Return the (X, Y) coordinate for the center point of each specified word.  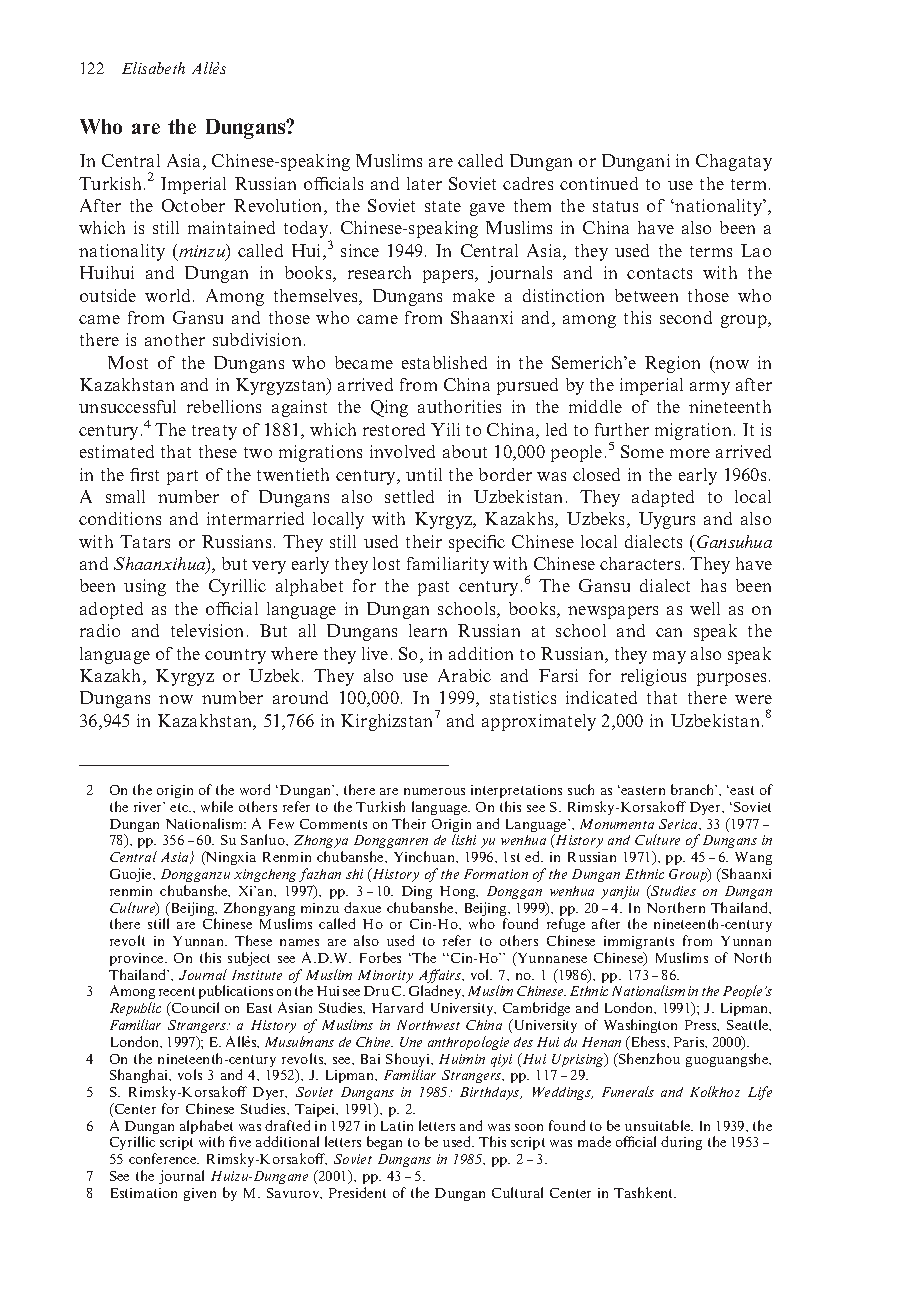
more (690, 453)
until (424, 474)
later (424, 183)
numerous (434, 791)
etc (180, 807)
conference (164, 1158)
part (182, 477)
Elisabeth (153, 68)
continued (599, 183)
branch (694, 789)
